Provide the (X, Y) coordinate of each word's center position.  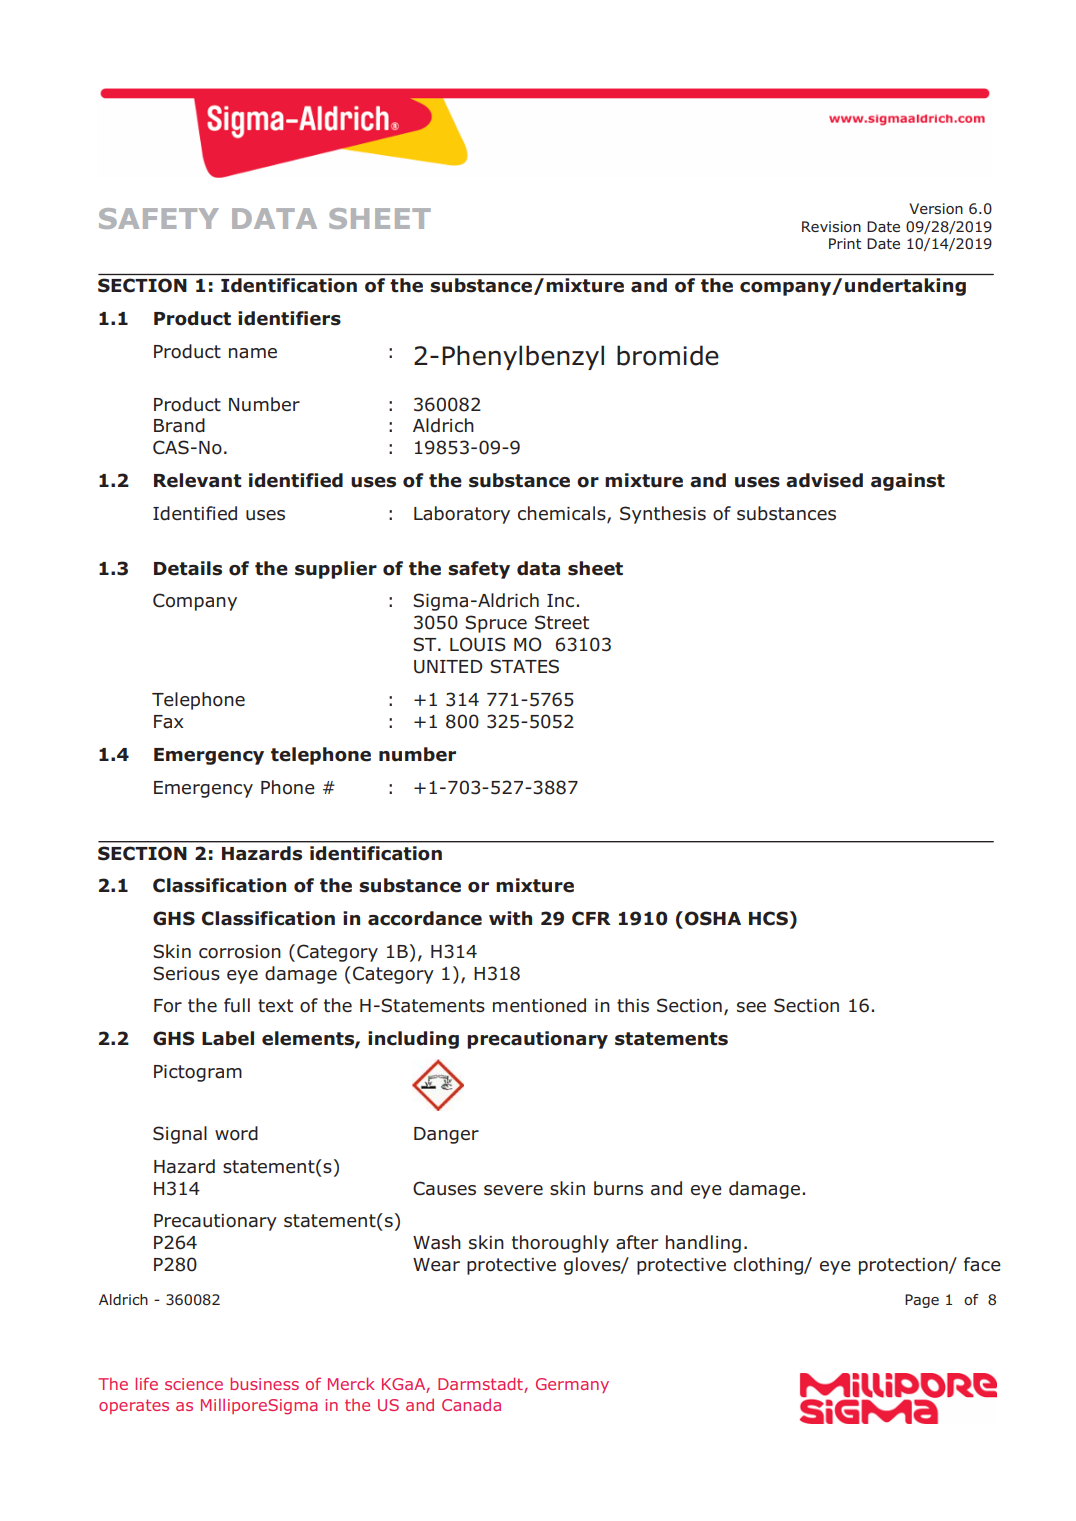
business (264, 1383)
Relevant (198, 480)
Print (845, 243)
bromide (668, 355)
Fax (168, 722)
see (751, 1007)
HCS (768, 918)
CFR (591, 918)
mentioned (539, 1005)
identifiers (289, 318)
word (236, 1133)
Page (922, 1301)
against (908, 482)
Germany (572, 1385)
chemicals (563, 514)
